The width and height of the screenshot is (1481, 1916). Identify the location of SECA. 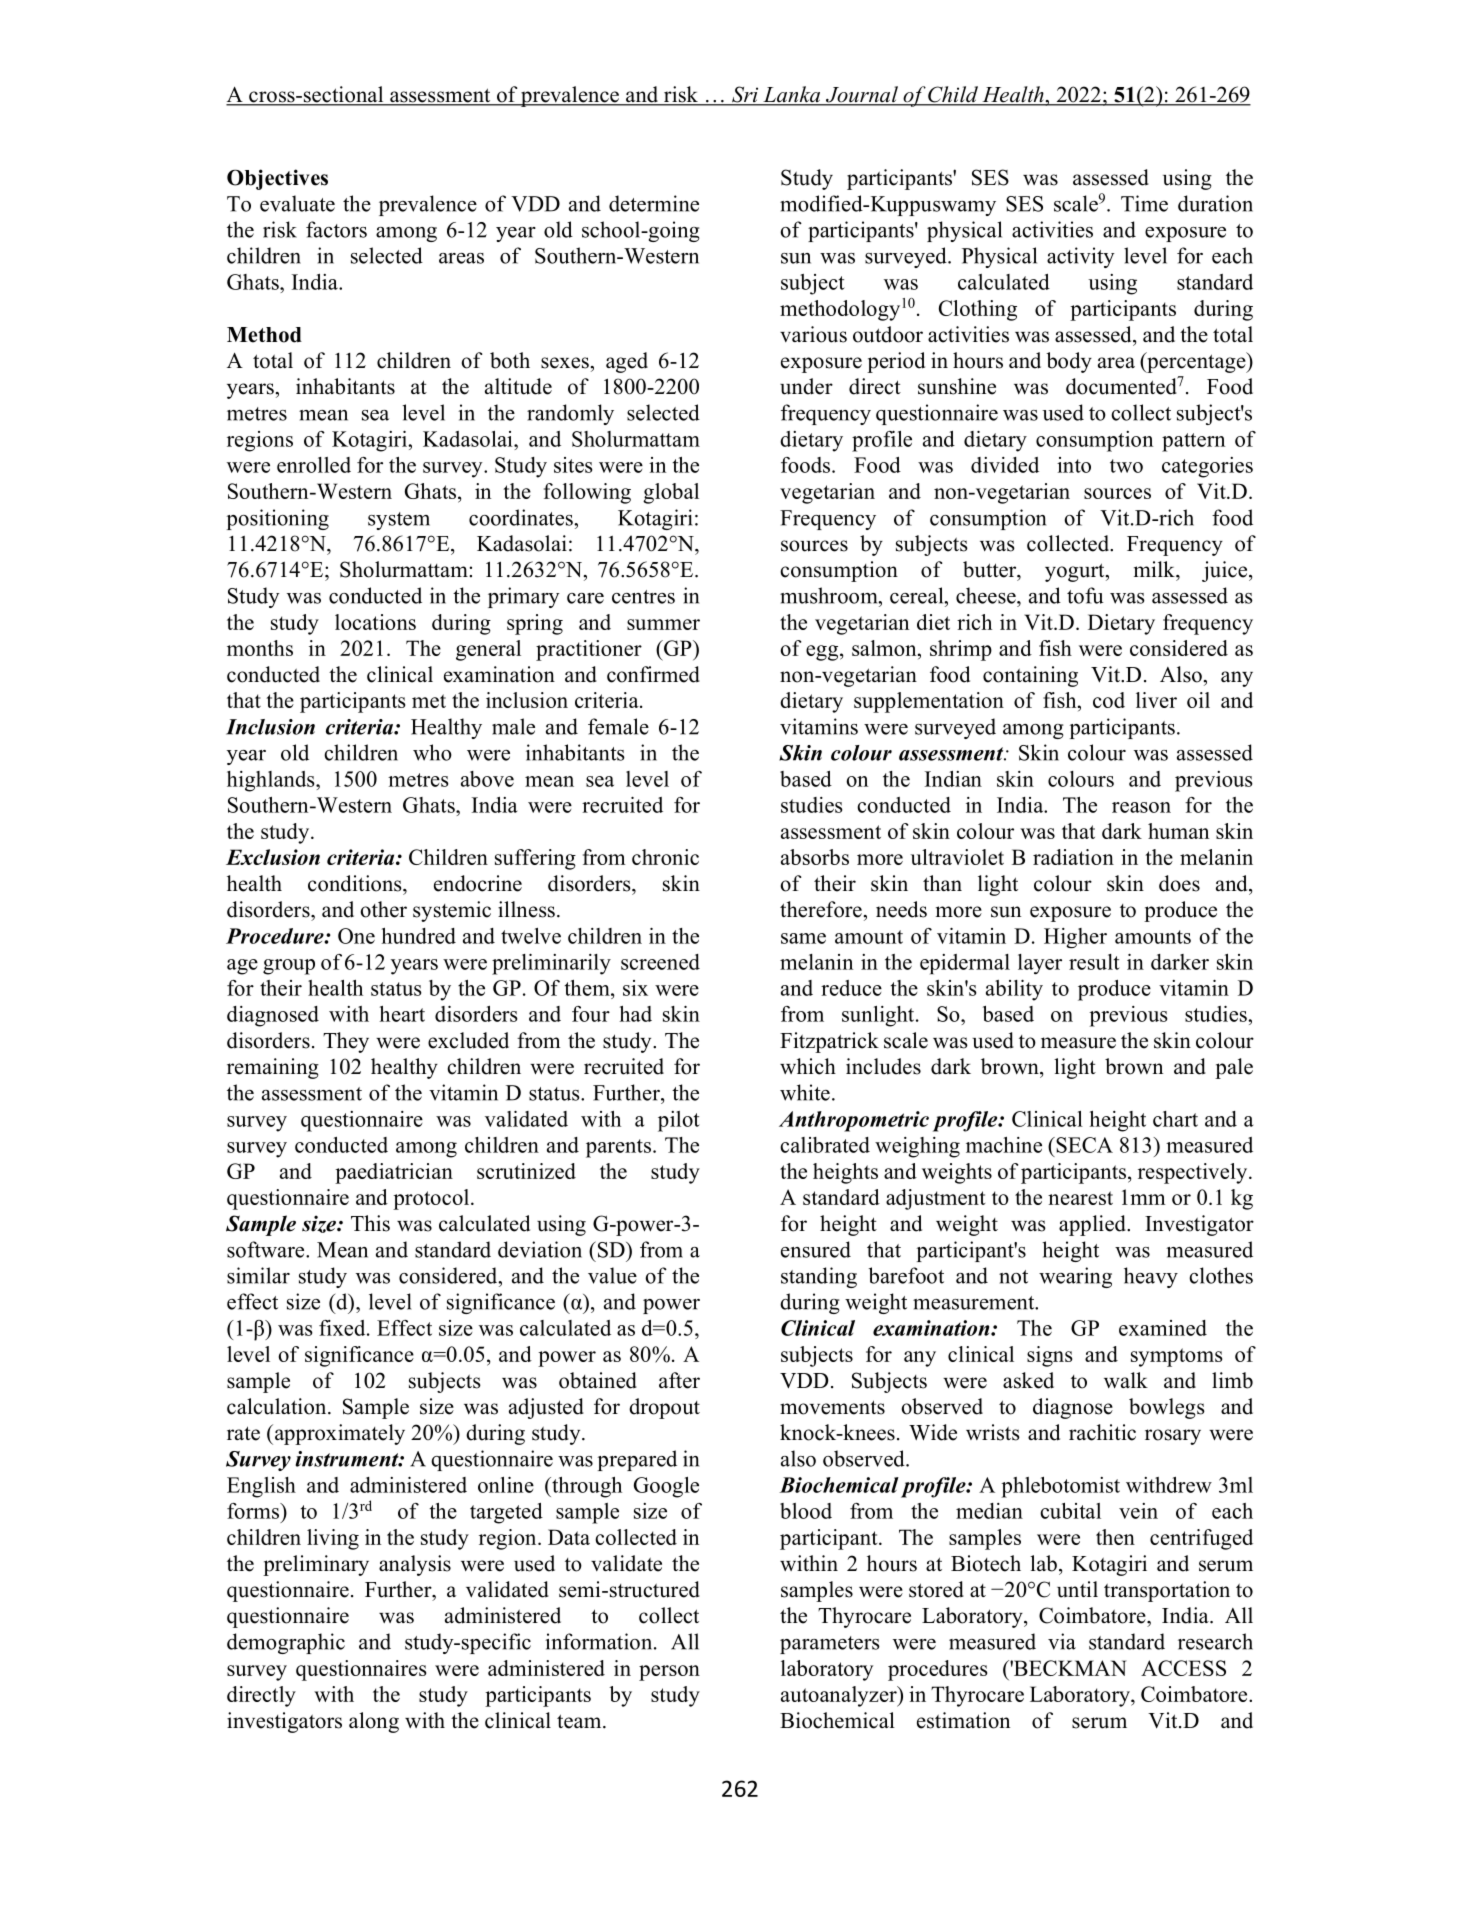
(1083, 1145).
